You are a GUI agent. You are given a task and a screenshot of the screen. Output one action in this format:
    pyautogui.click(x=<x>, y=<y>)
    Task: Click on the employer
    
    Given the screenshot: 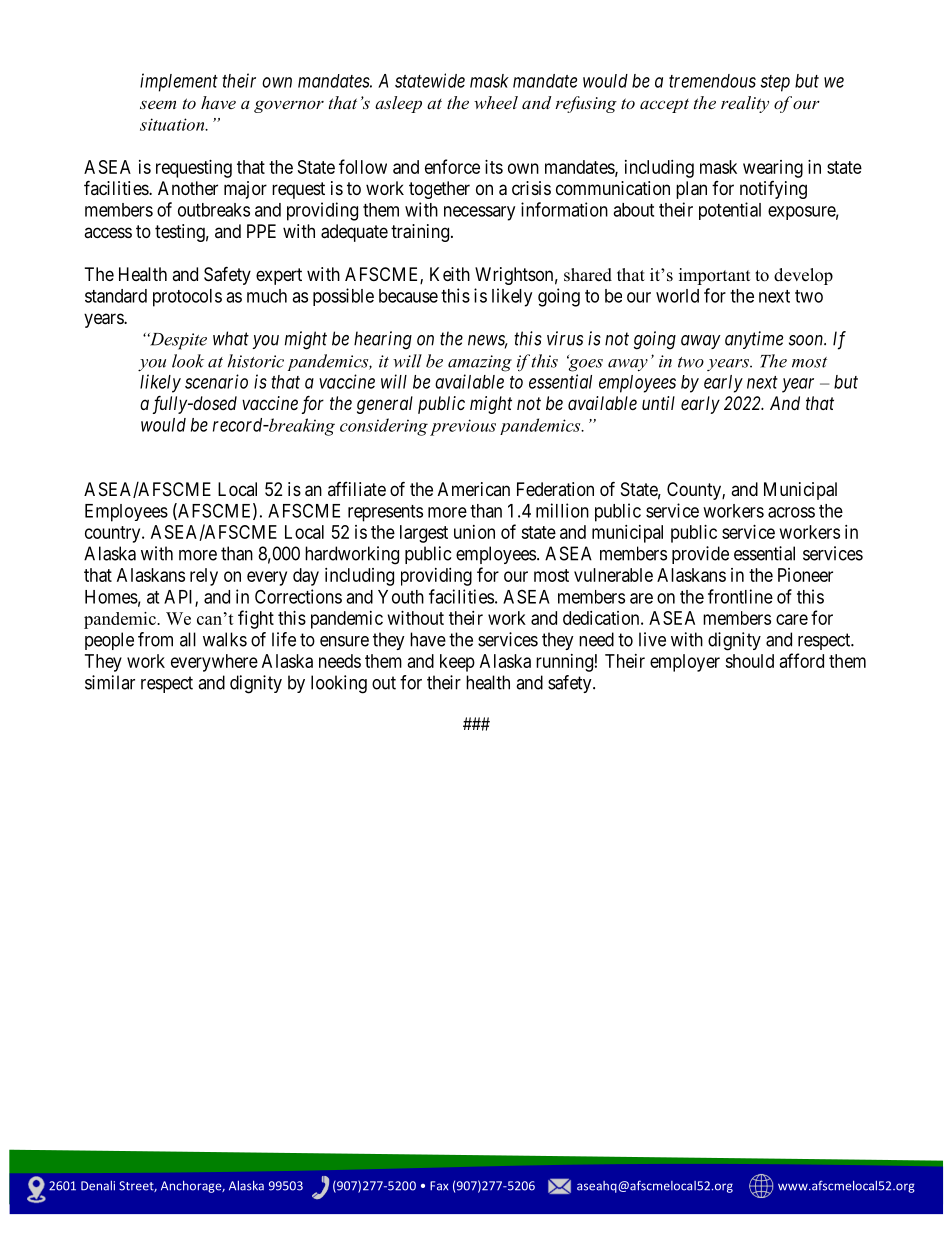 What is the action you would take?
    pyautogui.click(x=685, y=663)
